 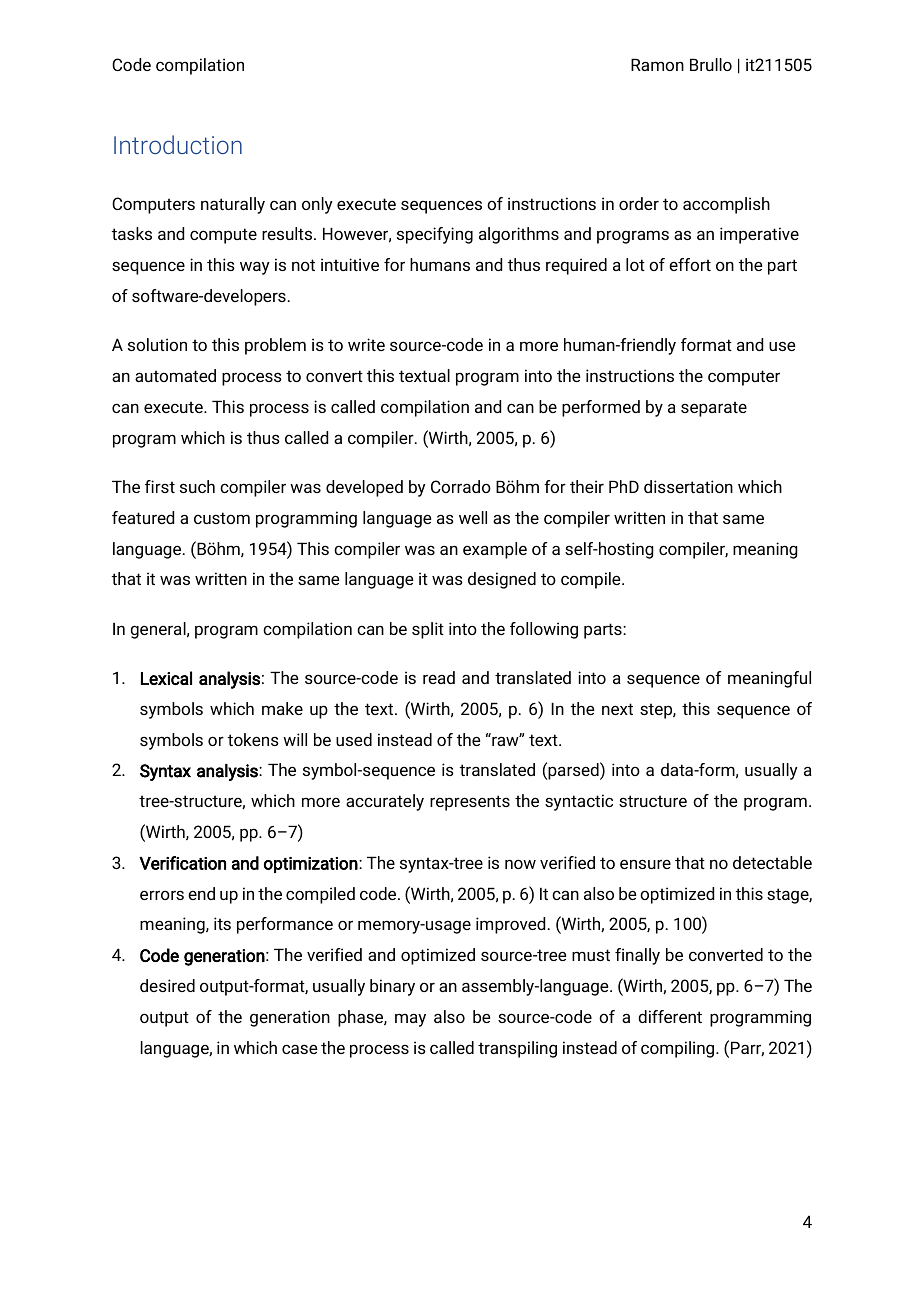 What do you see at coordinates (439, 677) in the page?
I see `read` at bounding box center [439, 677].
